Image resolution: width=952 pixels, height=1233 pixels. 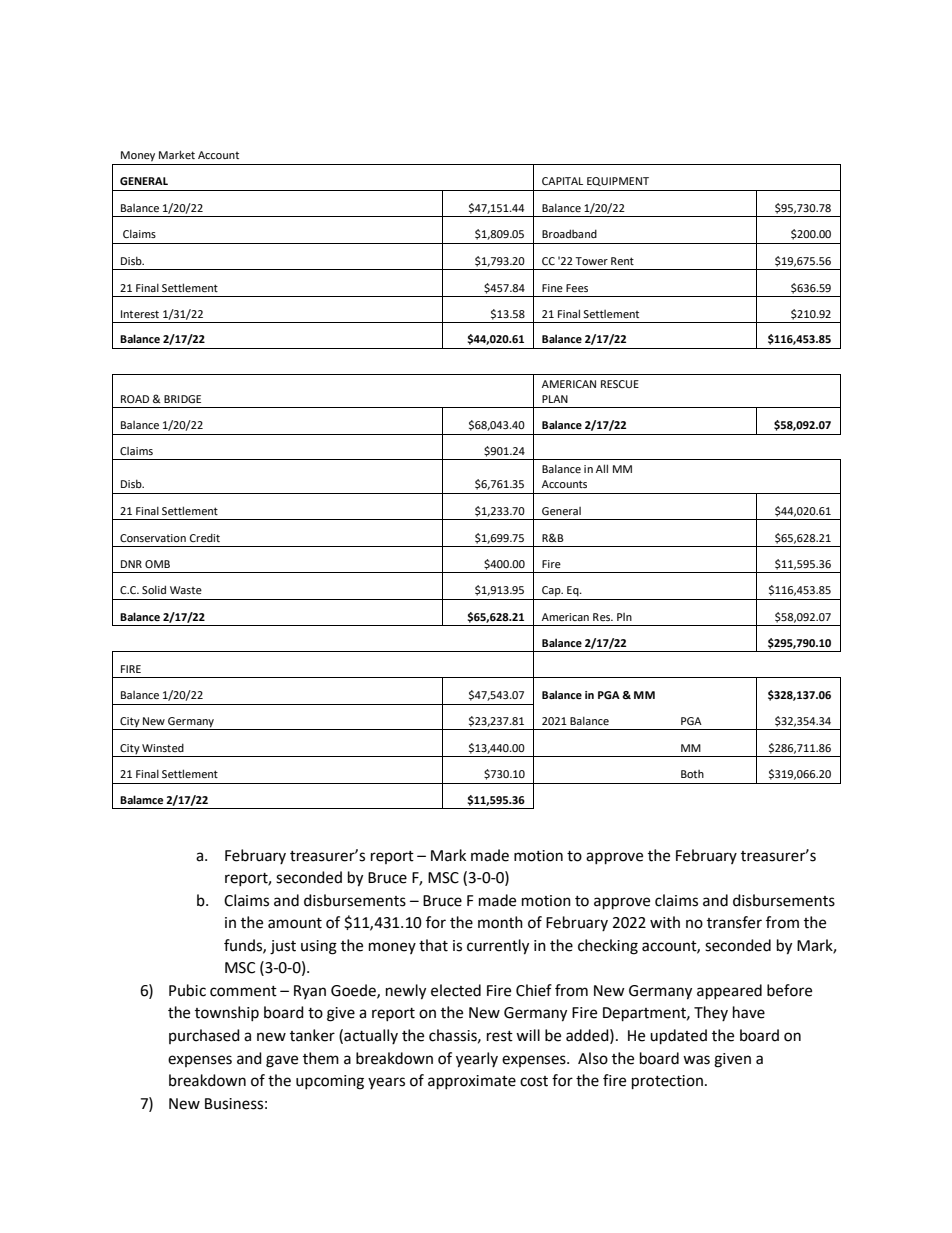 What do you see at coordinates (295, 923) in the page?
I see `amount` at bounding box center [295, 923].
